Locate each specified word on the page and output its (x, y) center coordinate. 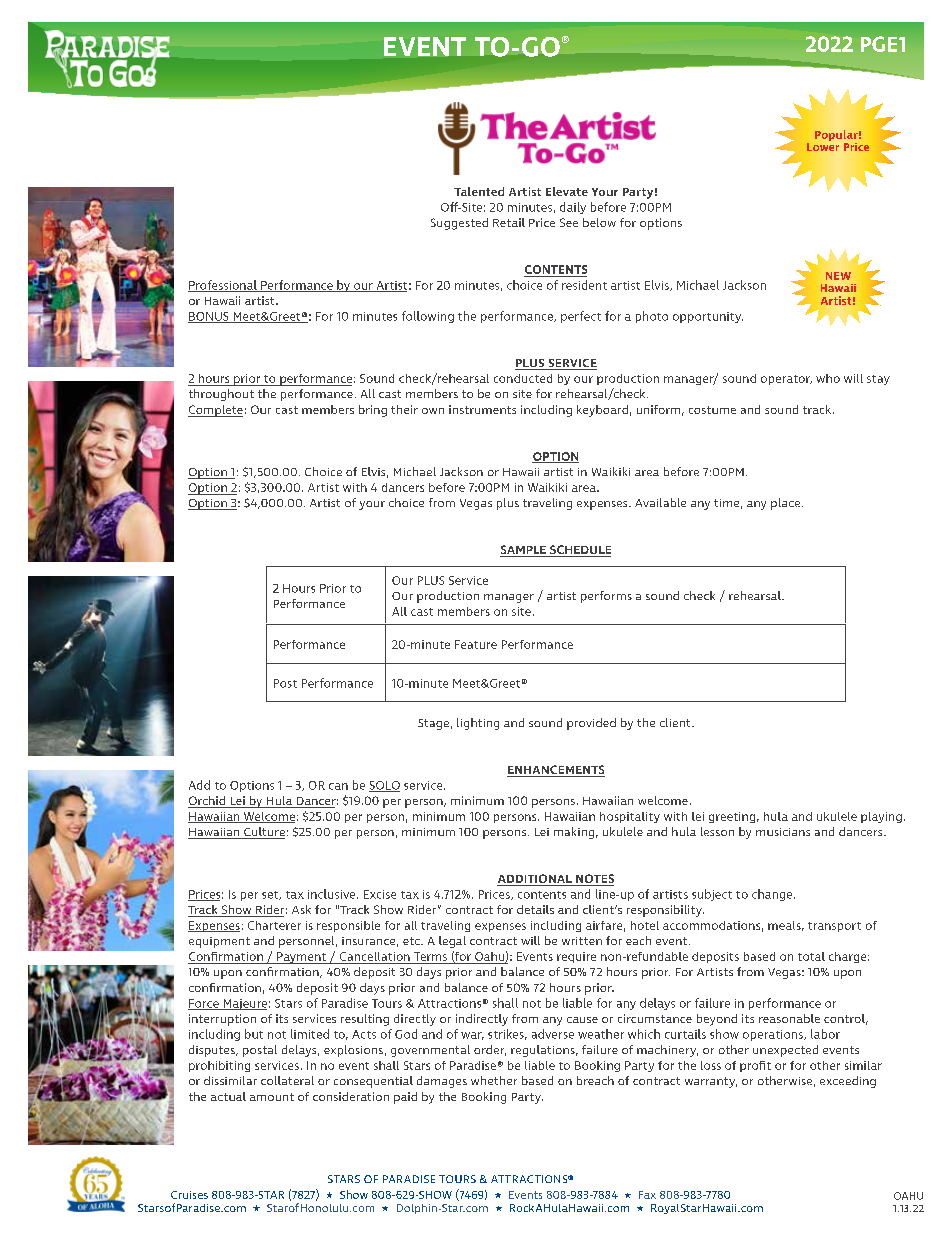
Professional (223, 286)
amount (272, 1097)
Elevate (567, 191)
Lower (823, 147)
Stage (433, 724)
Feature (476, 644)
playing (881, 817)
